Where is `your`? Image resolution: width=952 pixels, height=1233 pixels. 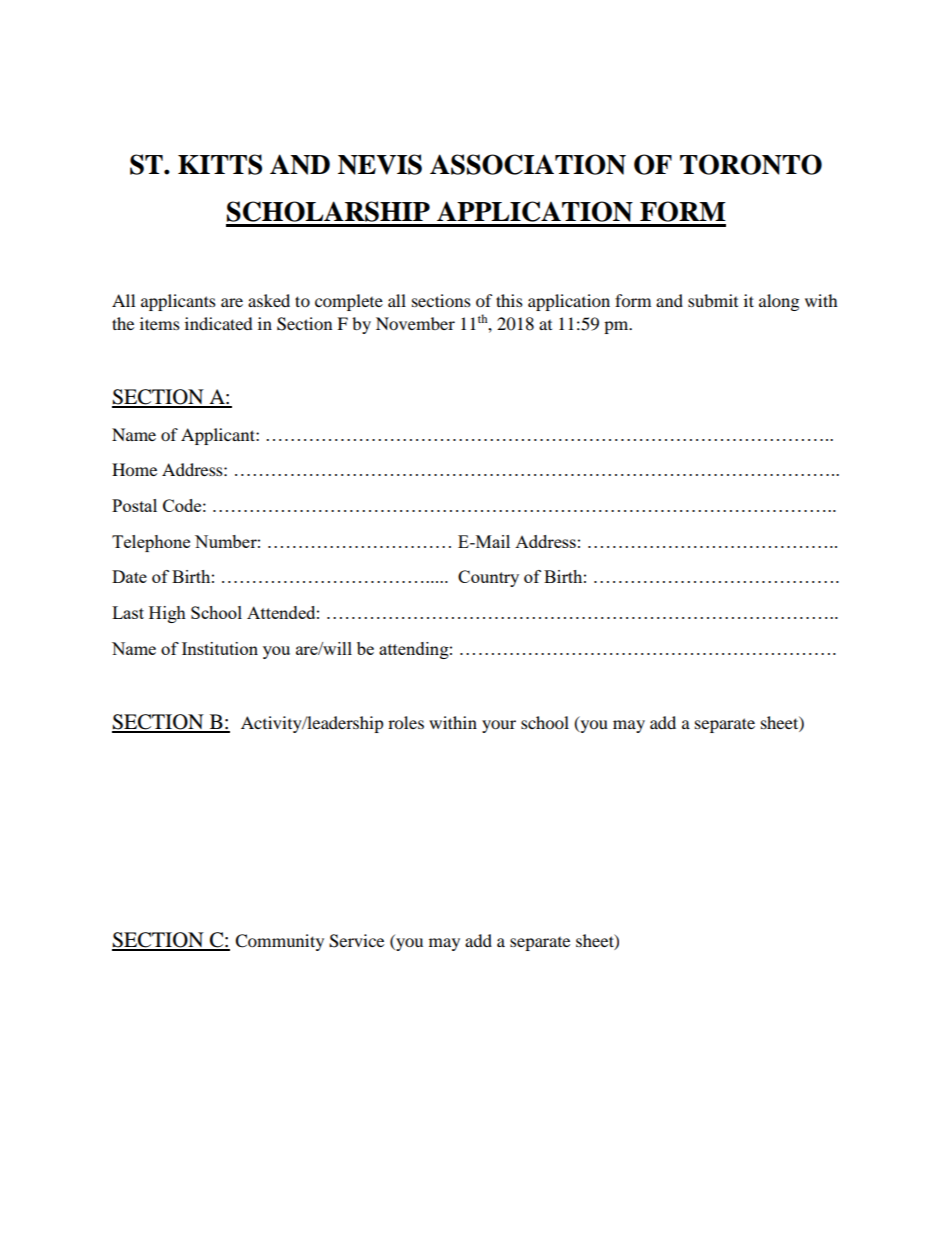
your is located at coordinates (499, 726).
